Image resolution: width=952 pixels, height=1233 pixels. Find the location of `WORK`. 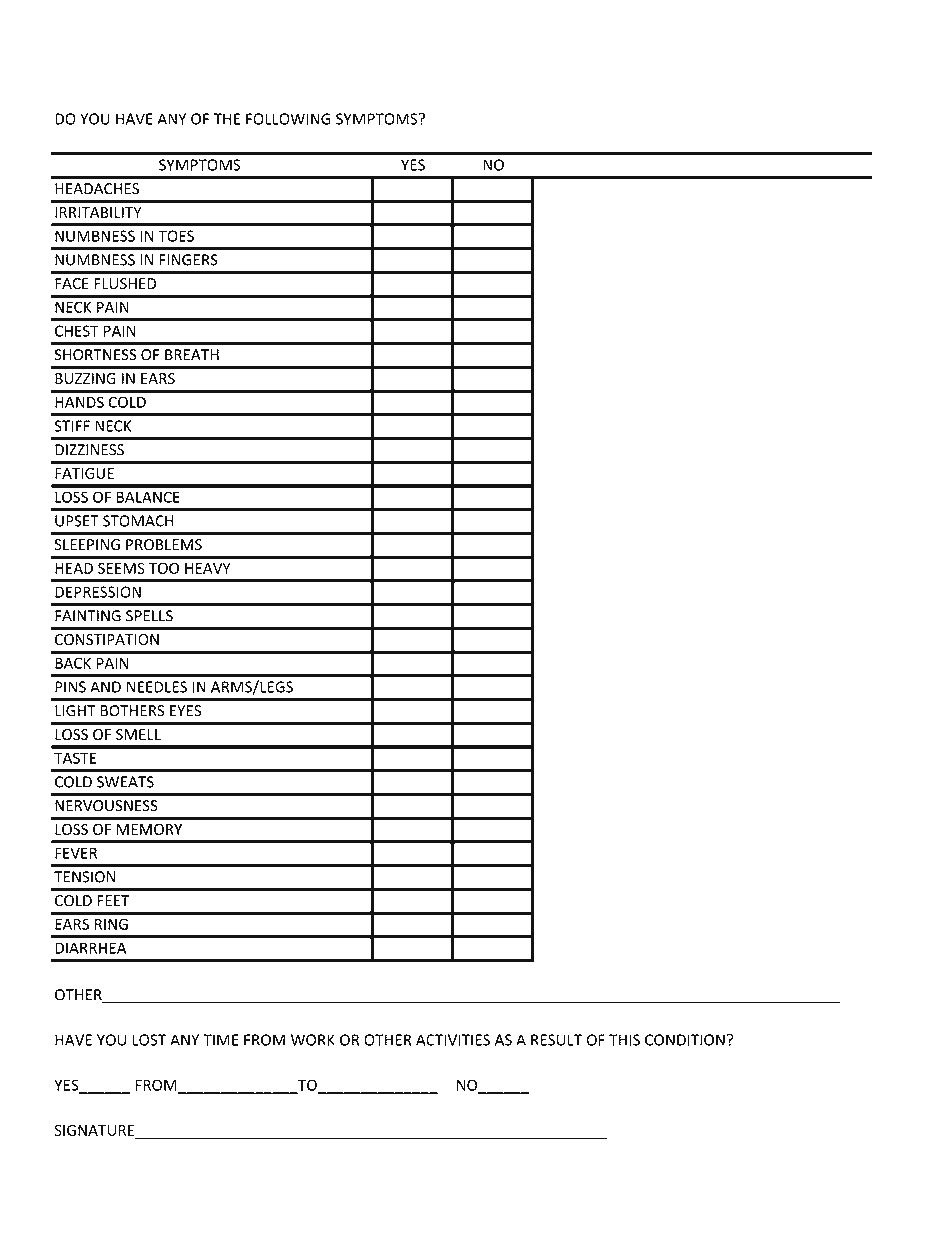

WORK is located at coordinates (313, 1040).
